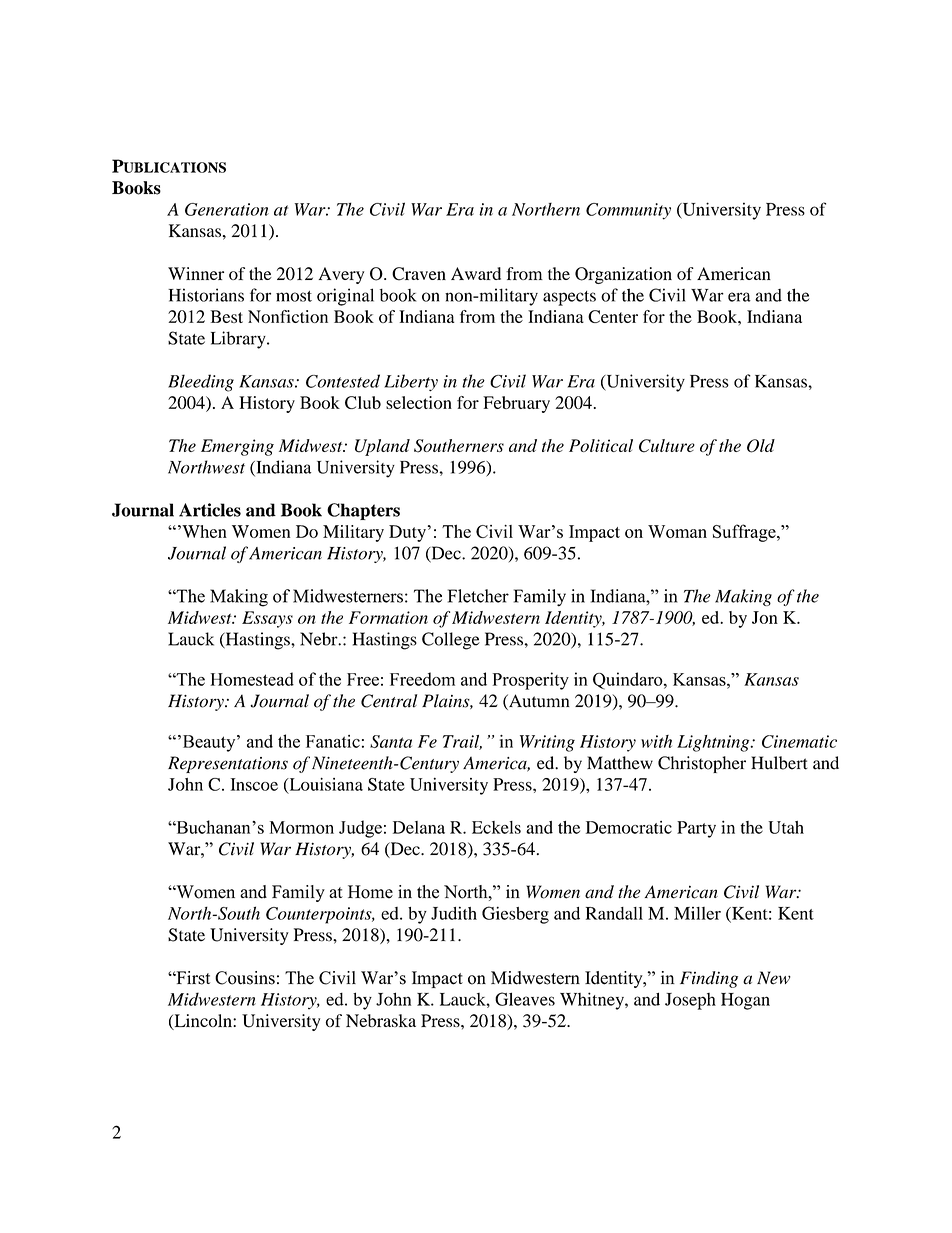 This screenshot has width=952, height=1233. What do you see at coordinates (245, 978) in the screenshot?
I see `Cousins` at bounding box center [245, 978].
